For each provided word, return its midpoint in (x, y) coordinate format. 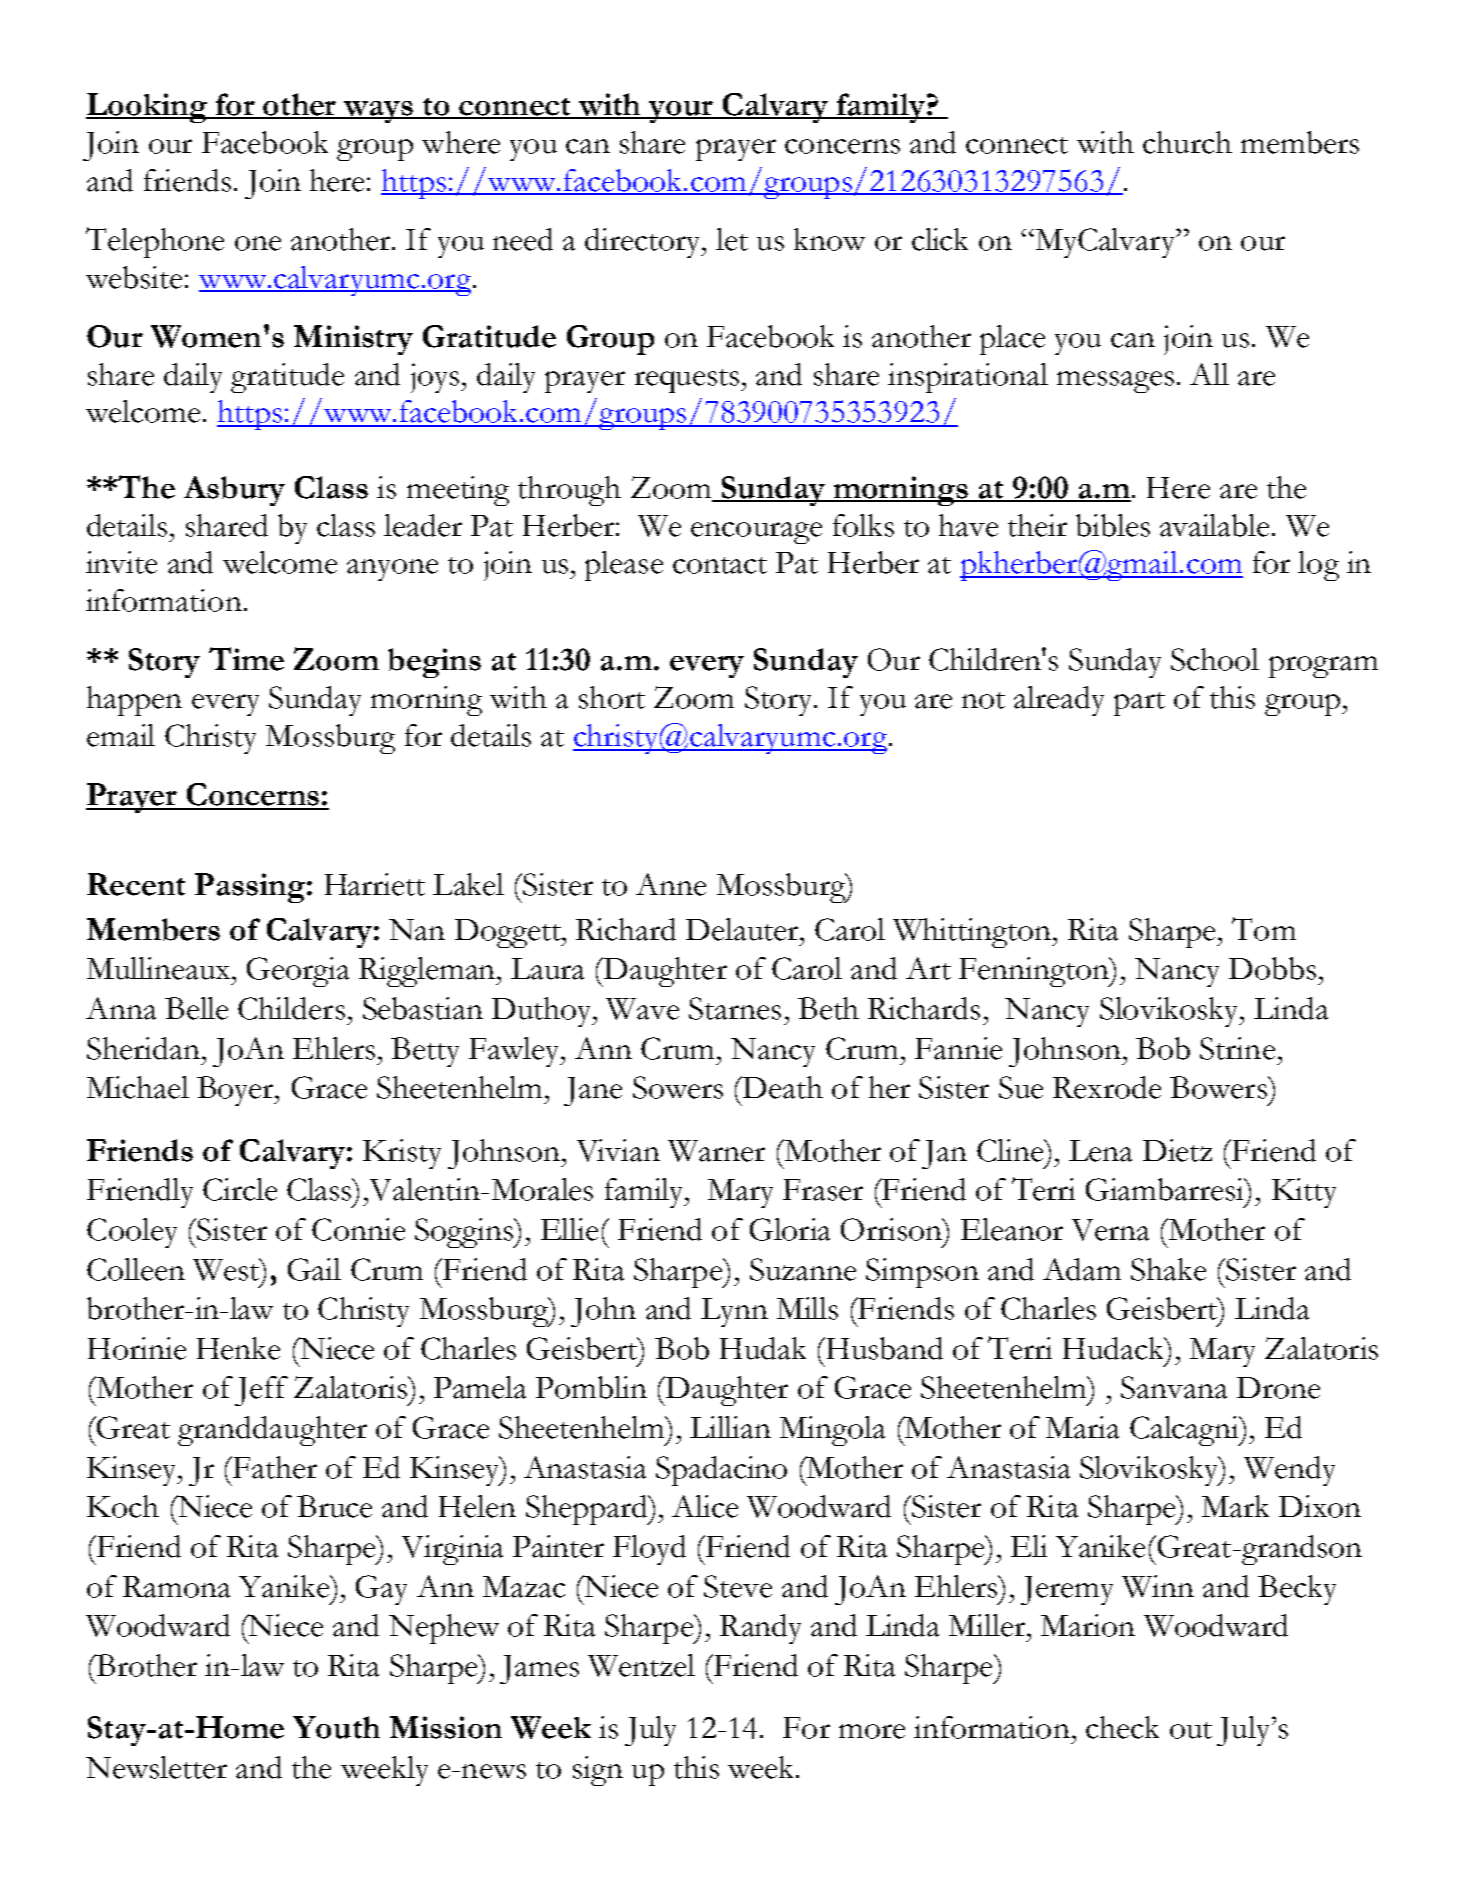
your (682, 112)
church (1187, 142)
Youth (336, 1727)
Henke (238, 1348)
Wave (642, 1009)
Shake (1168, 1269)
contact (720, 565)
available (1214, 525)
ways (378, 112)
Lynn (734, 1312)
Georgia (298, 972)
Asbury (234, 491)
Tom (1264, 929)
